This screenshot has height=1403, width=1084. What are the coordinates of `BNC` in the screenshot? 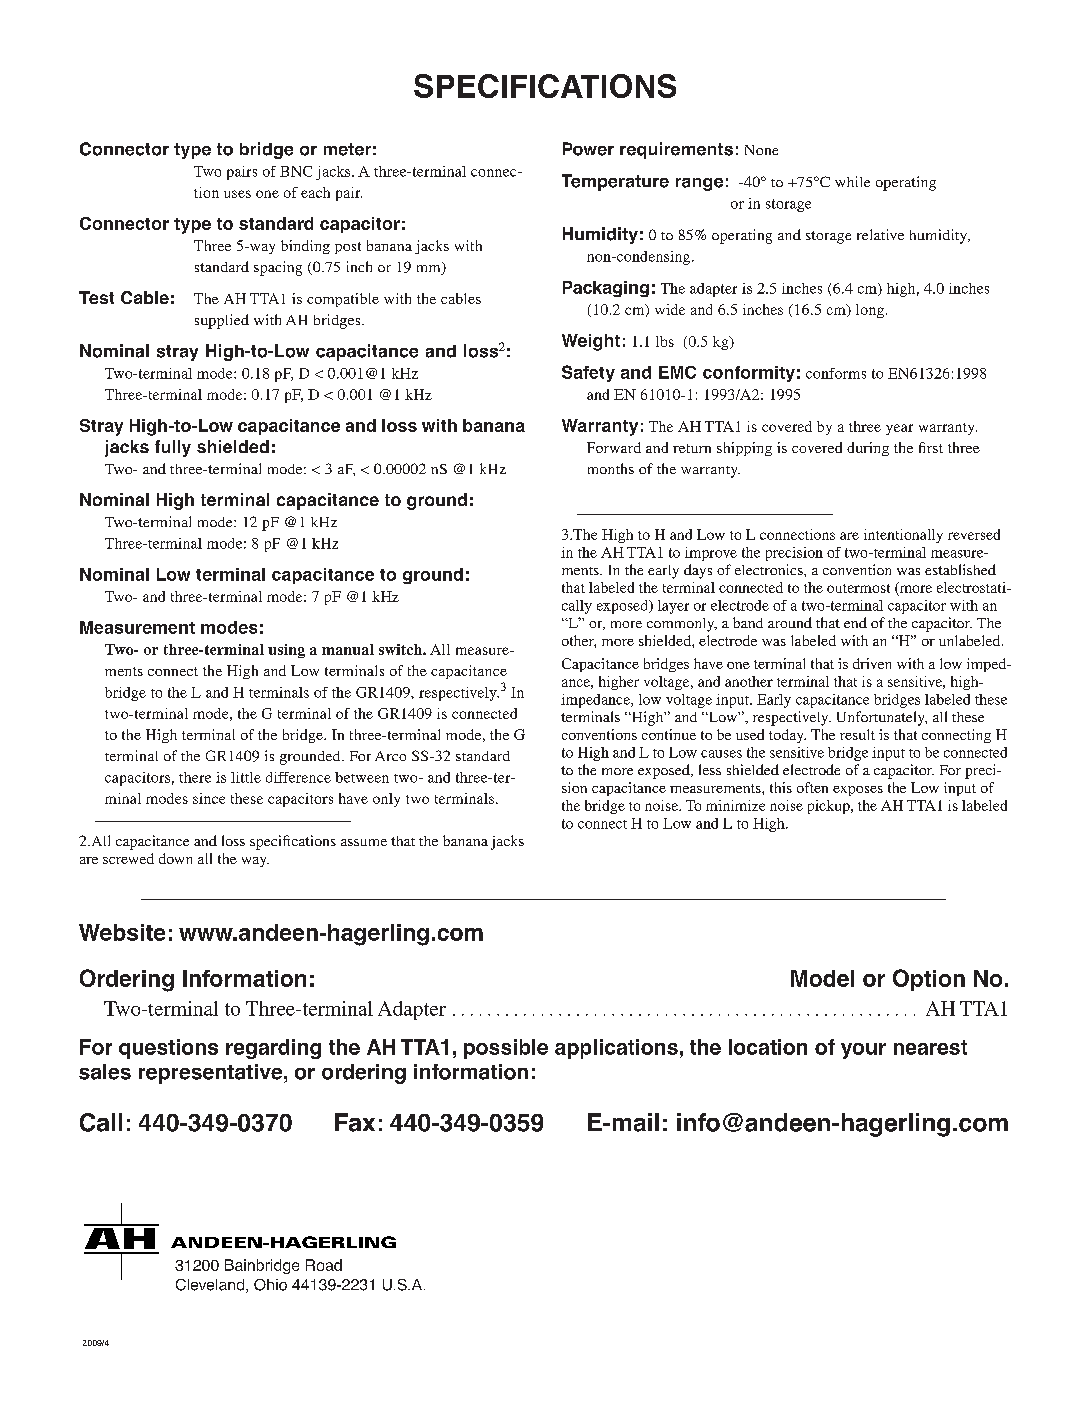 It's located at (296, 171).
